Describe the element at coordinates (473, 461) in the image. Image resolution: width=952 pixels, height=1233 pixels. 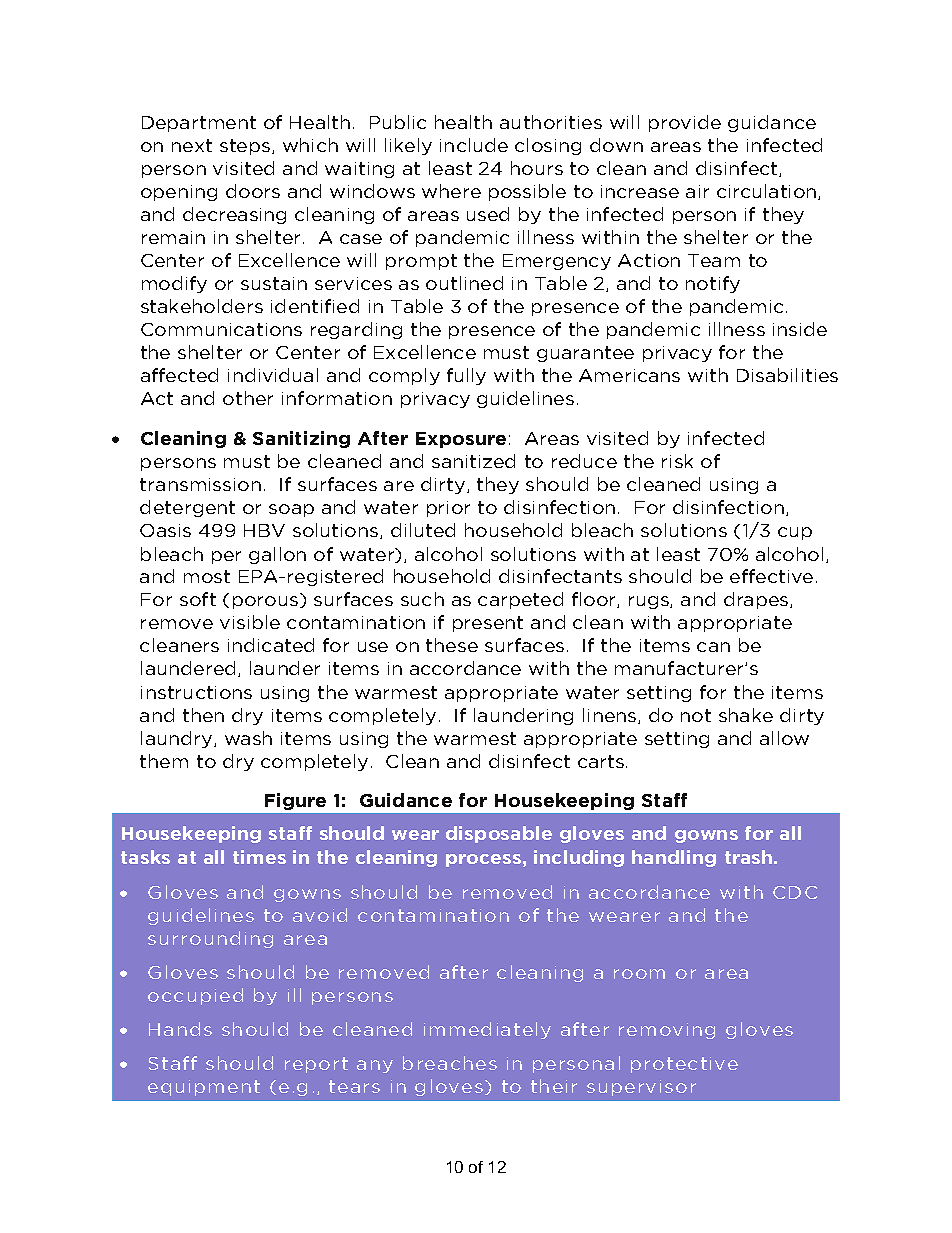
I see `sanitized` at that location.
